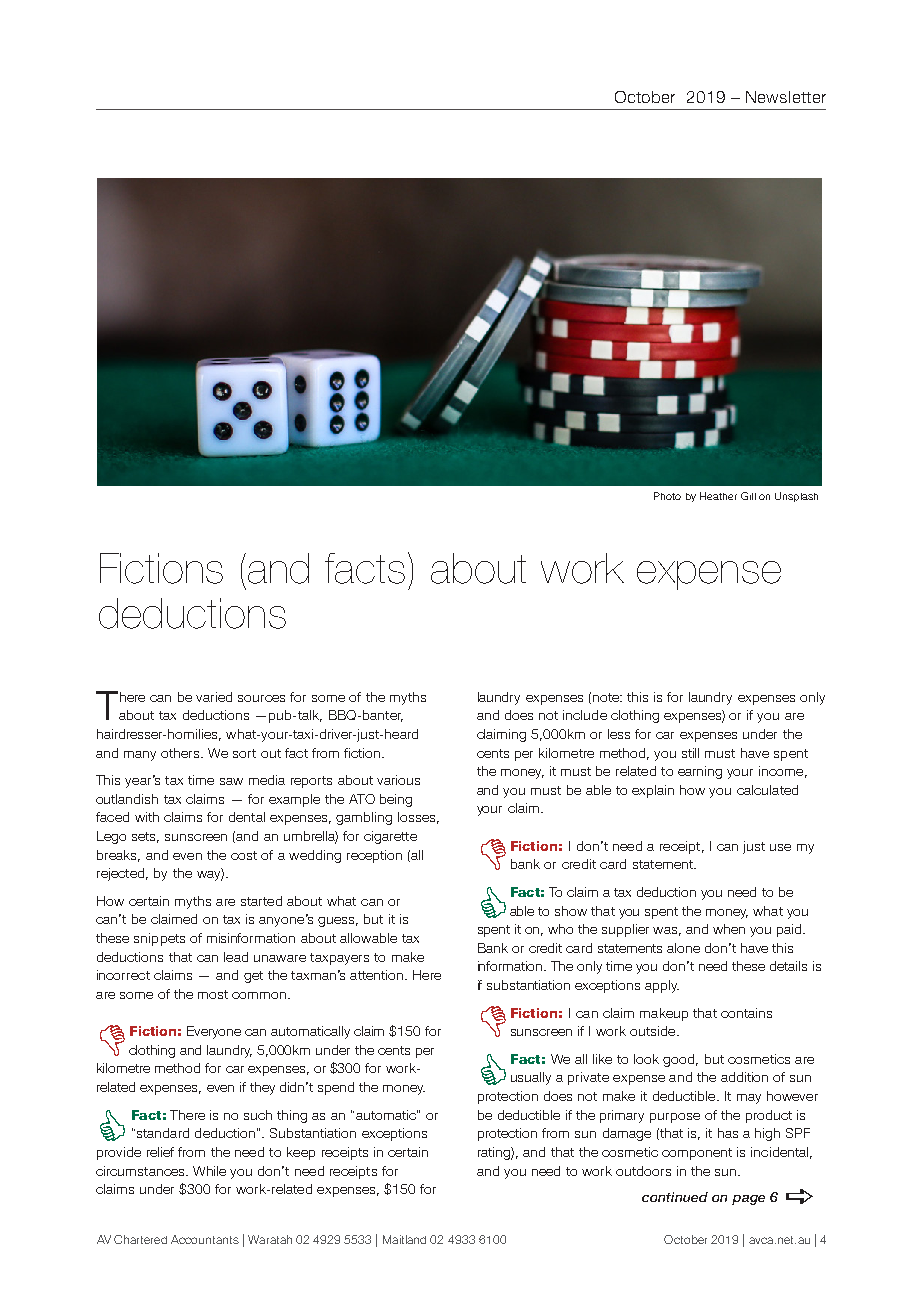 This screenshot has height=1308, width=924. I want to click on page, so click(748, 1200).
